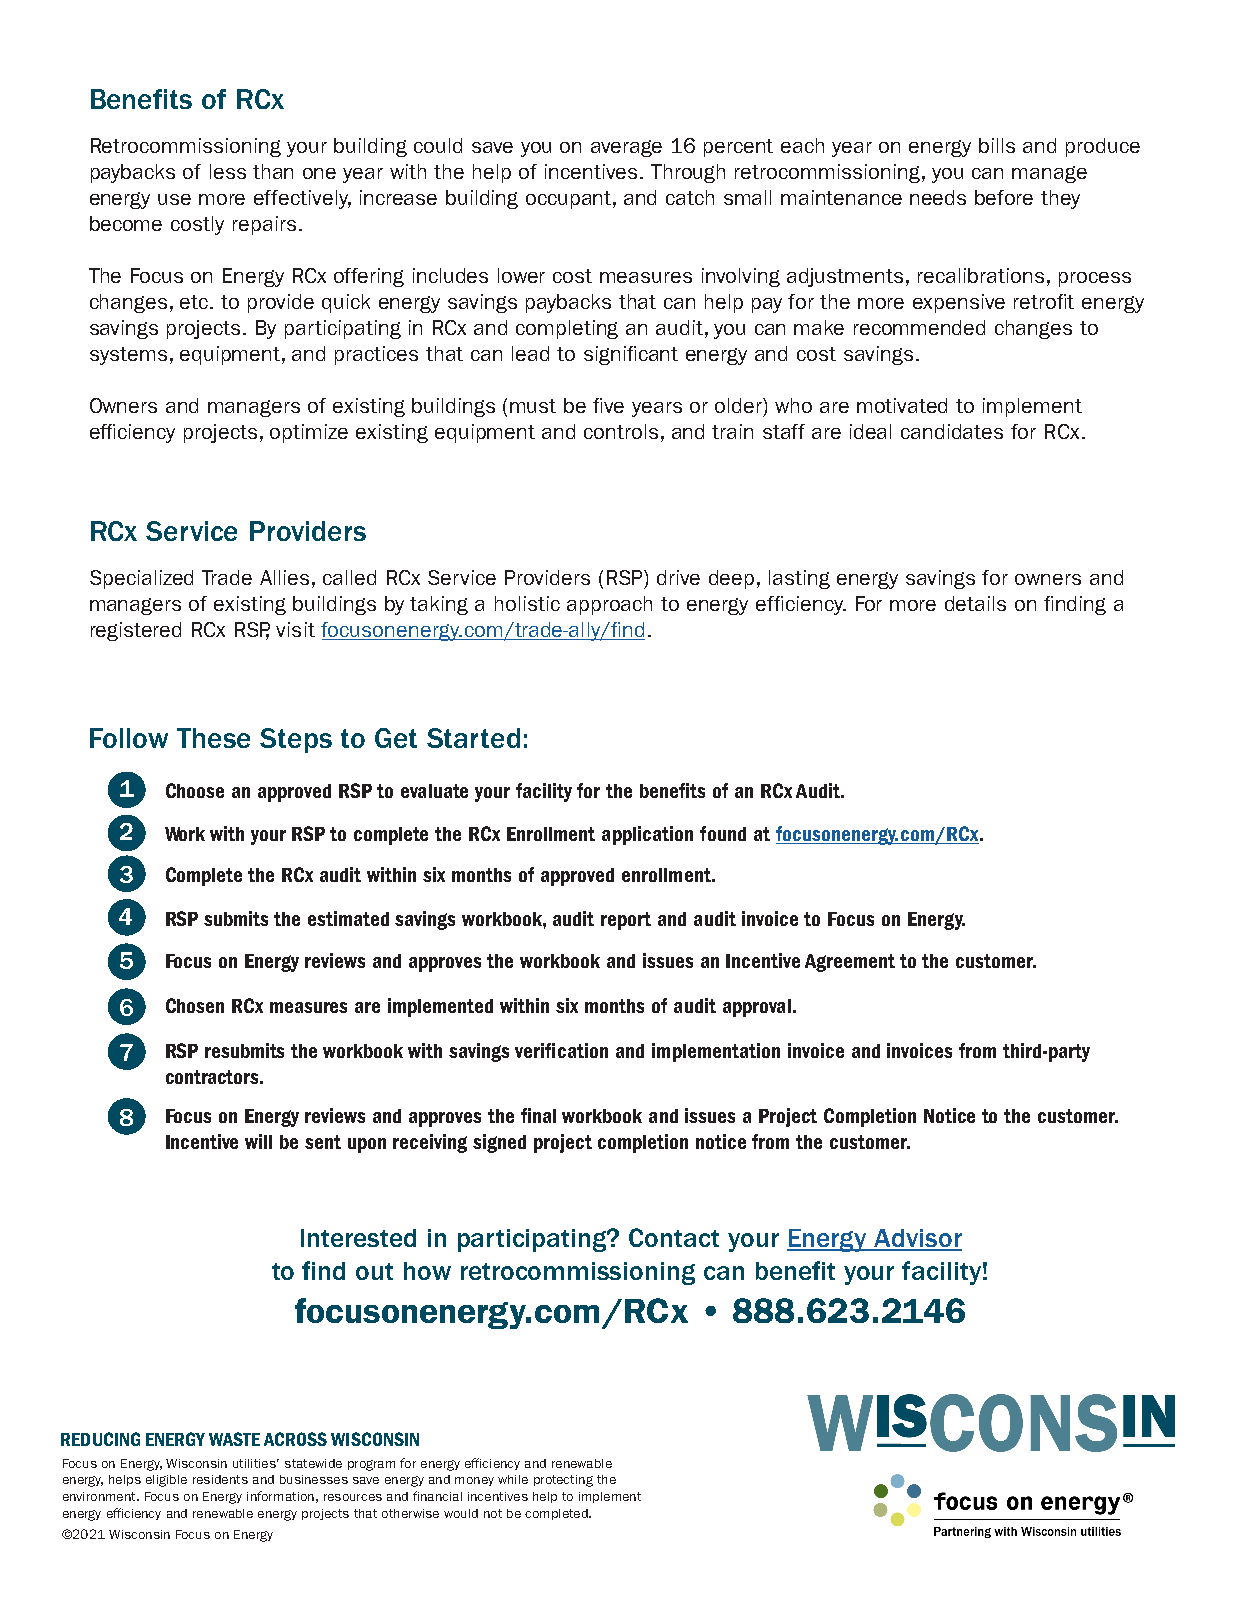  I want to click on less, so click(228, 171).
